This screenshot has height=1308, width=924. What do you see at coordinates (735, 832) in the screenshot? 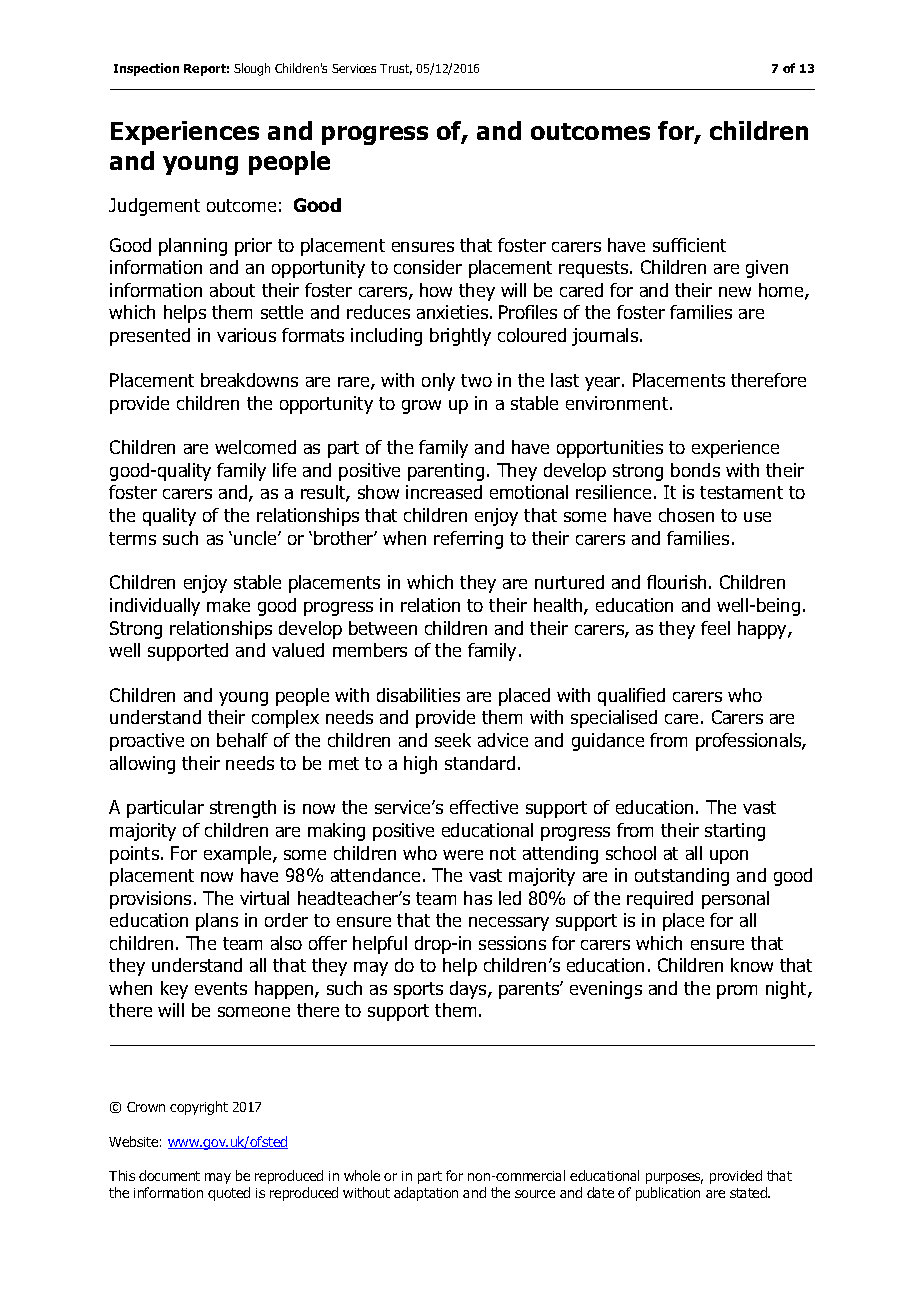
I see `starting` at bounding box center [735, 832].
